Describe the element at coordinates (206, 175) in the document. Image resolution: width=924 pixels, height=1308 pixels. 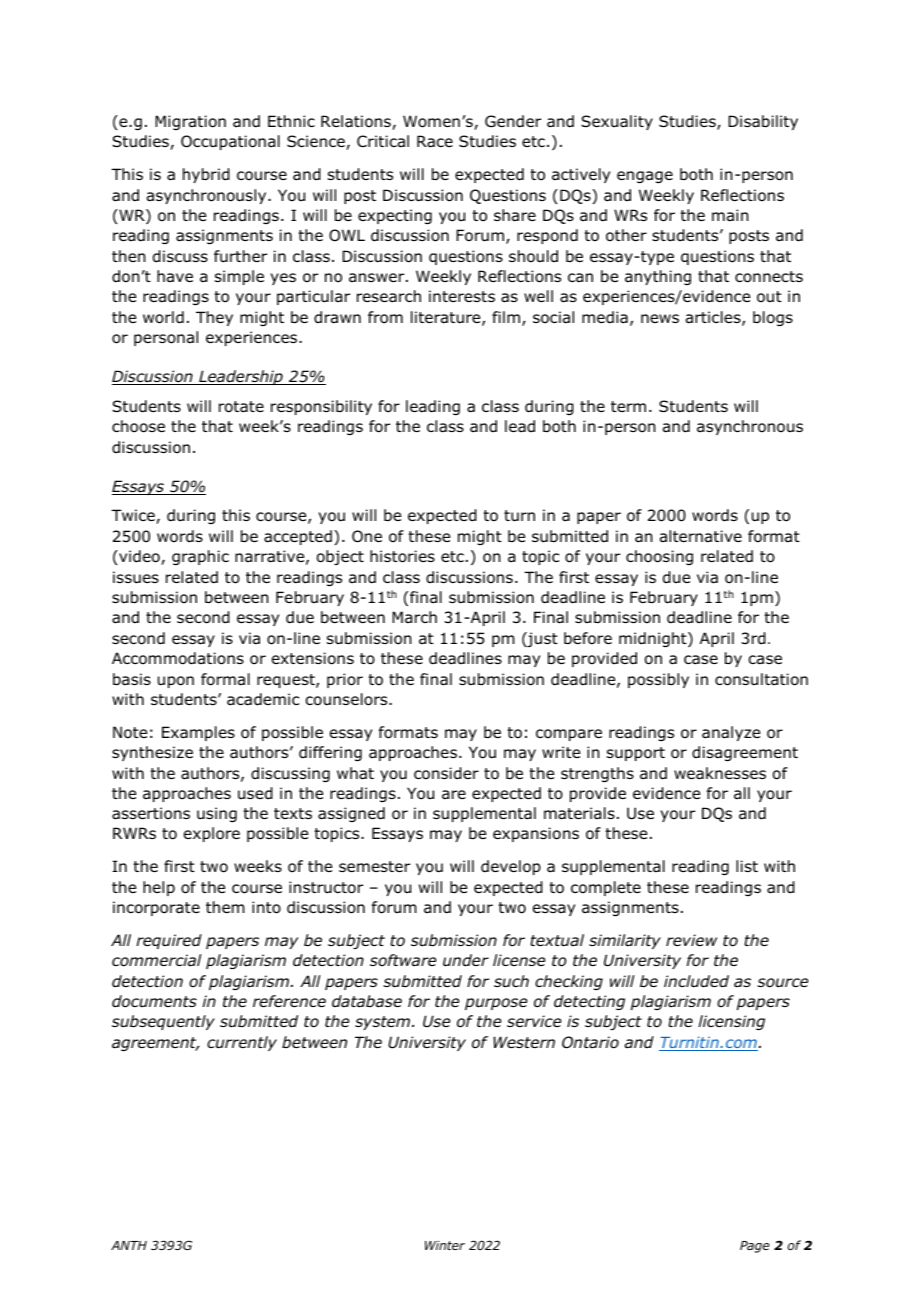
I see `hybrid` at that location.
